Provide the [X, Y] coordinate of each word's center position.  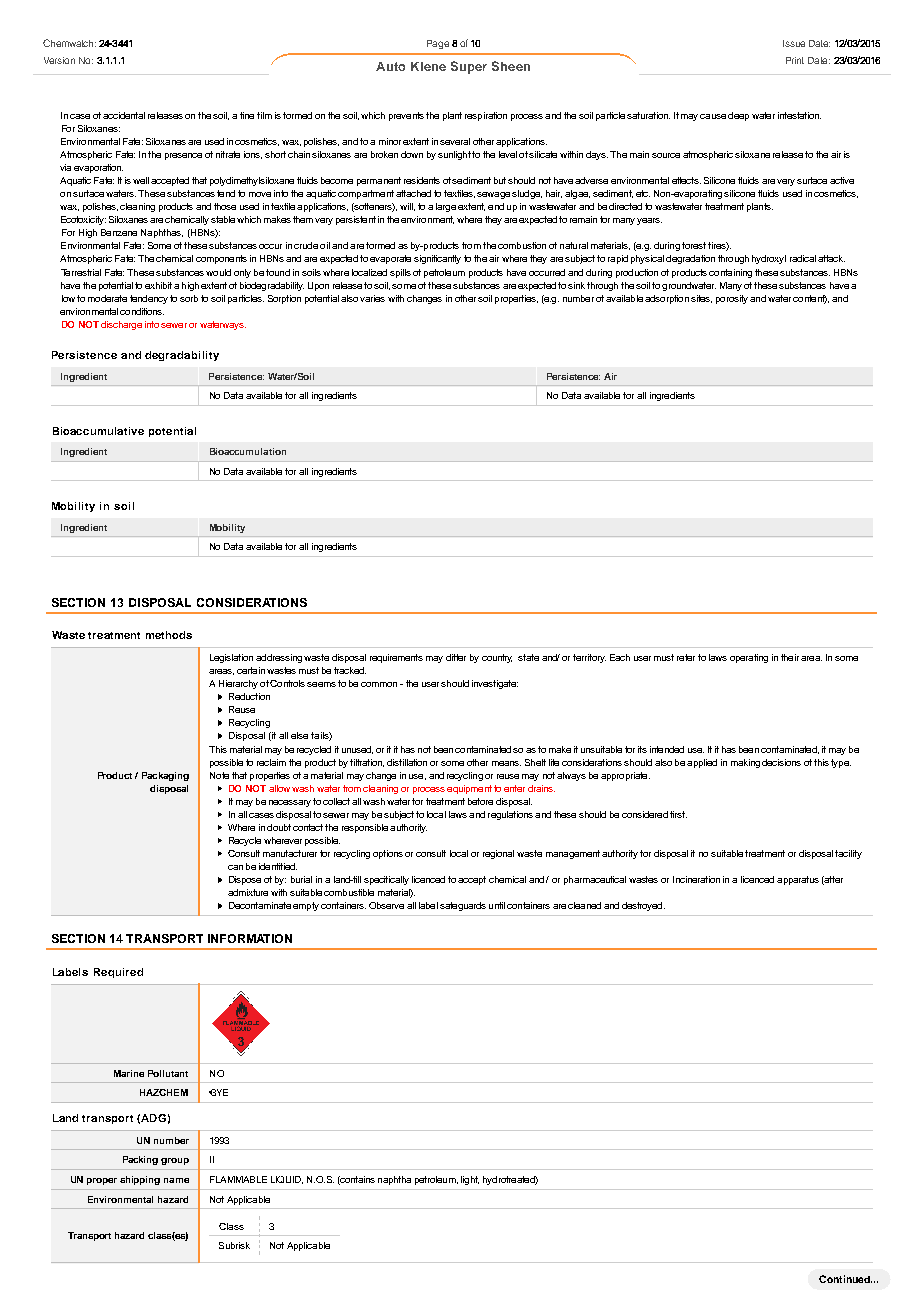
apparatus [798, 880]
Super [469, 67]
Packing [140, 1160]
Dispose [245, 880]
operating [749, 658]
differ [456, 657]
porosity [732, 299]
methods [169, 635]
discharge [121, 325]
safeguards [463, 906]
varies [372, 298]
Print [795, 60]
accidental [124, 115]
